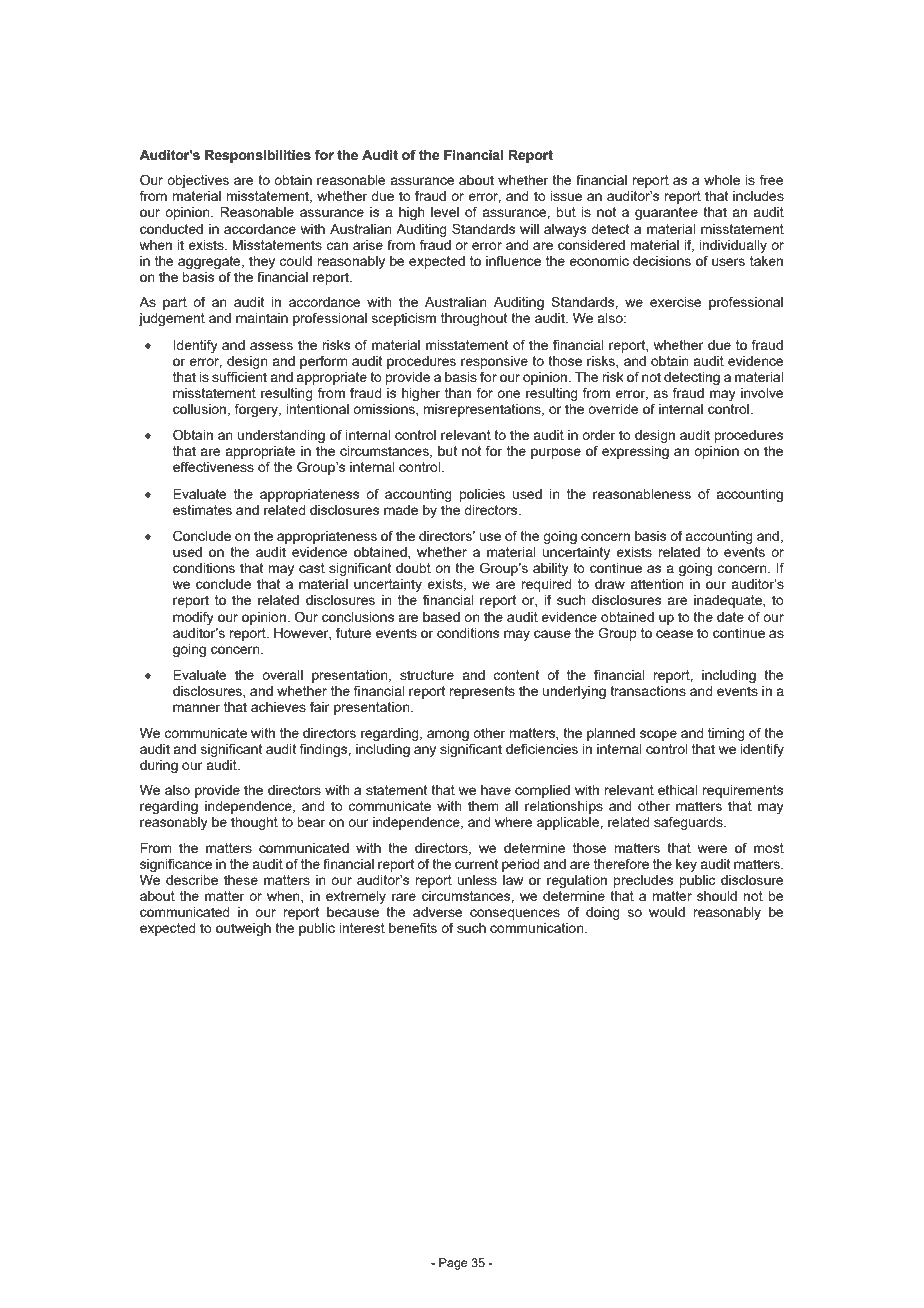 This screenshot has width=924, height=1308. What do you see at coordinates (483, 806) in the screenshot?
I see `them` at bounding box center [483, 806].
